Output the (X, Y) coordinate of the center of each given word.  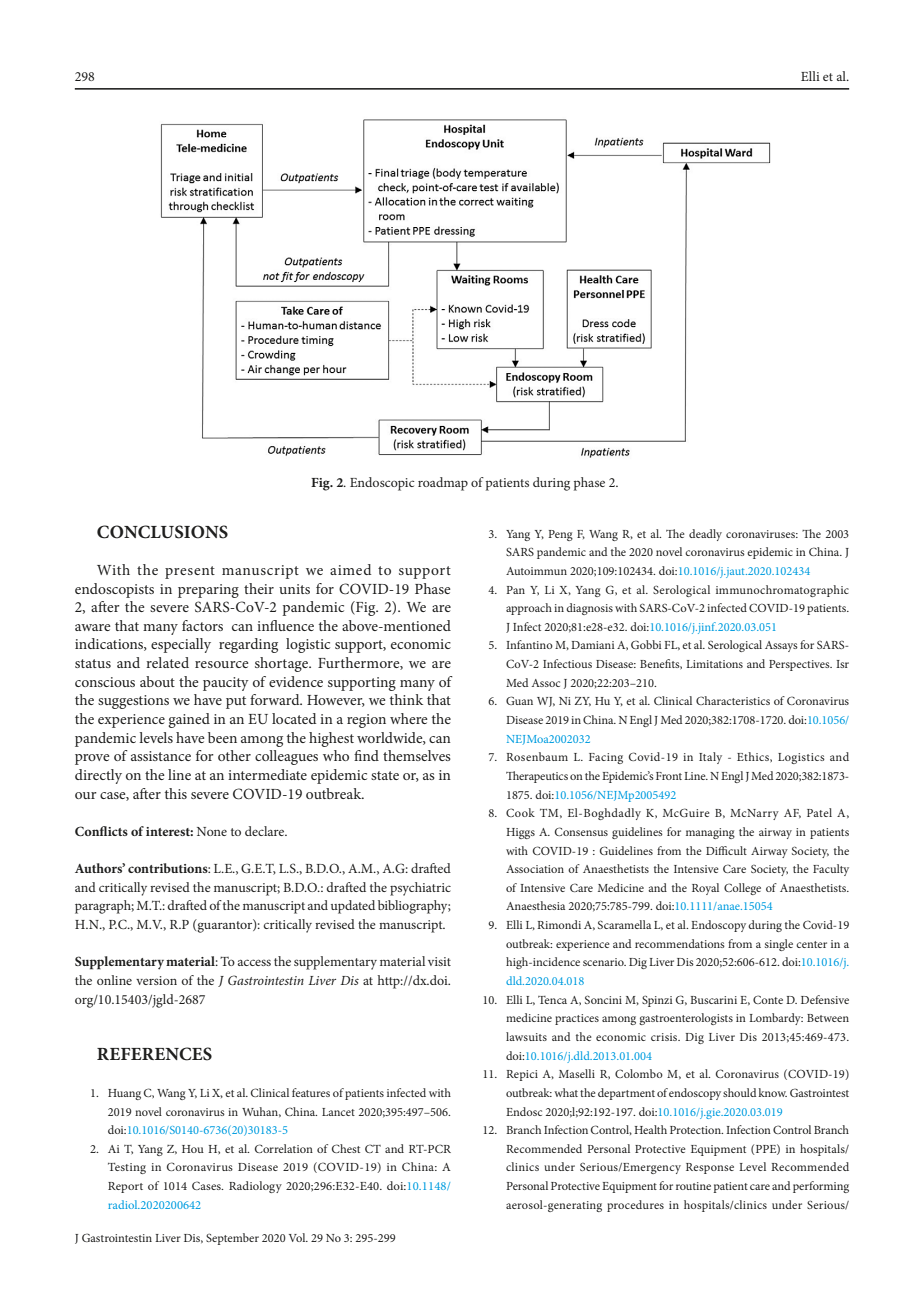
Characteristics (733, 700)
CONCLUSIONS (162, 532)
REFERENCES (154, 1054)
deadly (705, 535)
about (157, 681)
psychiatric (420, 889)
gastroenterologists (686, 1019)
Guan (519, 700)
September (232, 1239)
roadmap (443, 484)
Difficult (726, 850)
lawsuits (526, 1036)
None (212, 831)
